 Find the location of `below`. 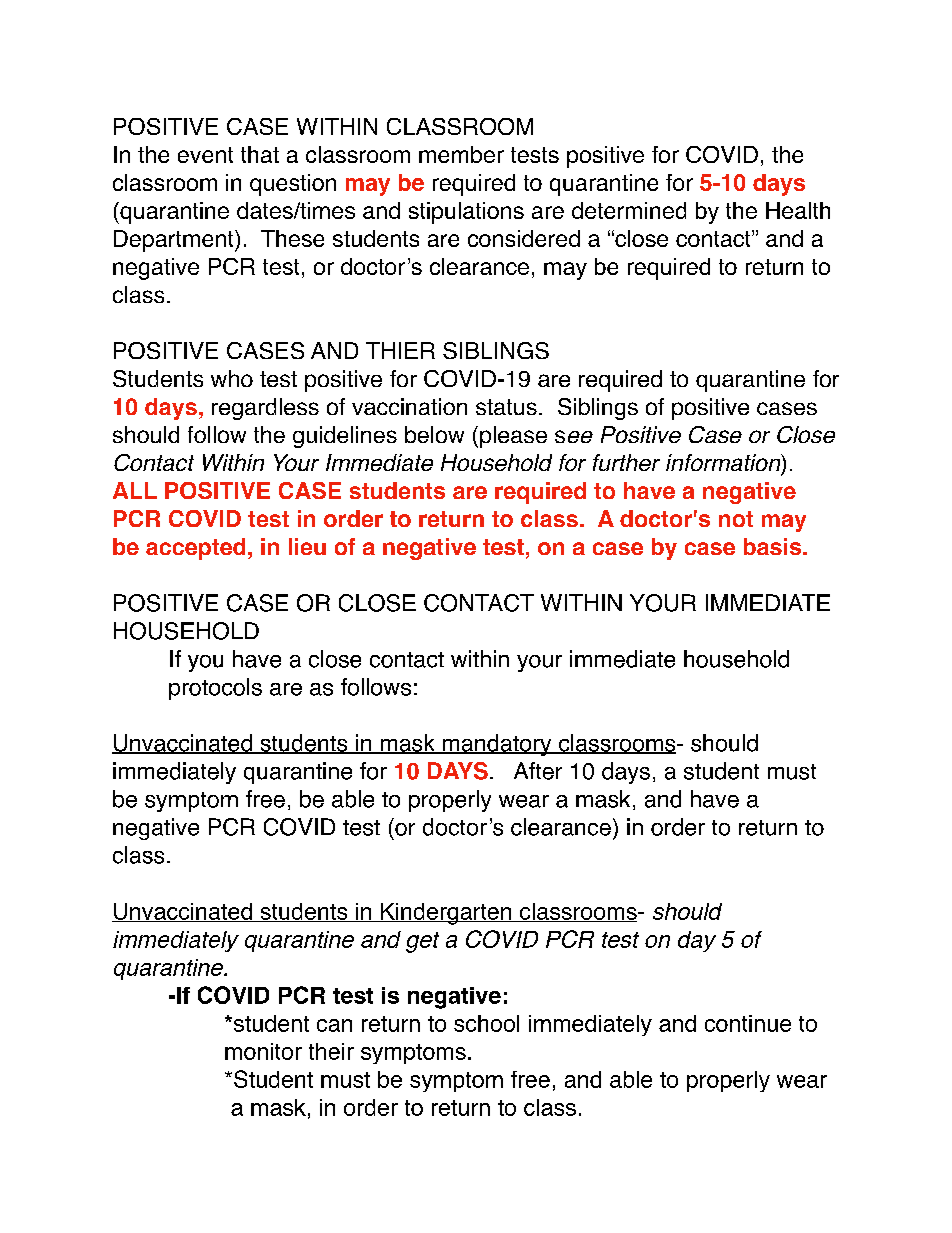

below is located at coordinates (434, 434).
